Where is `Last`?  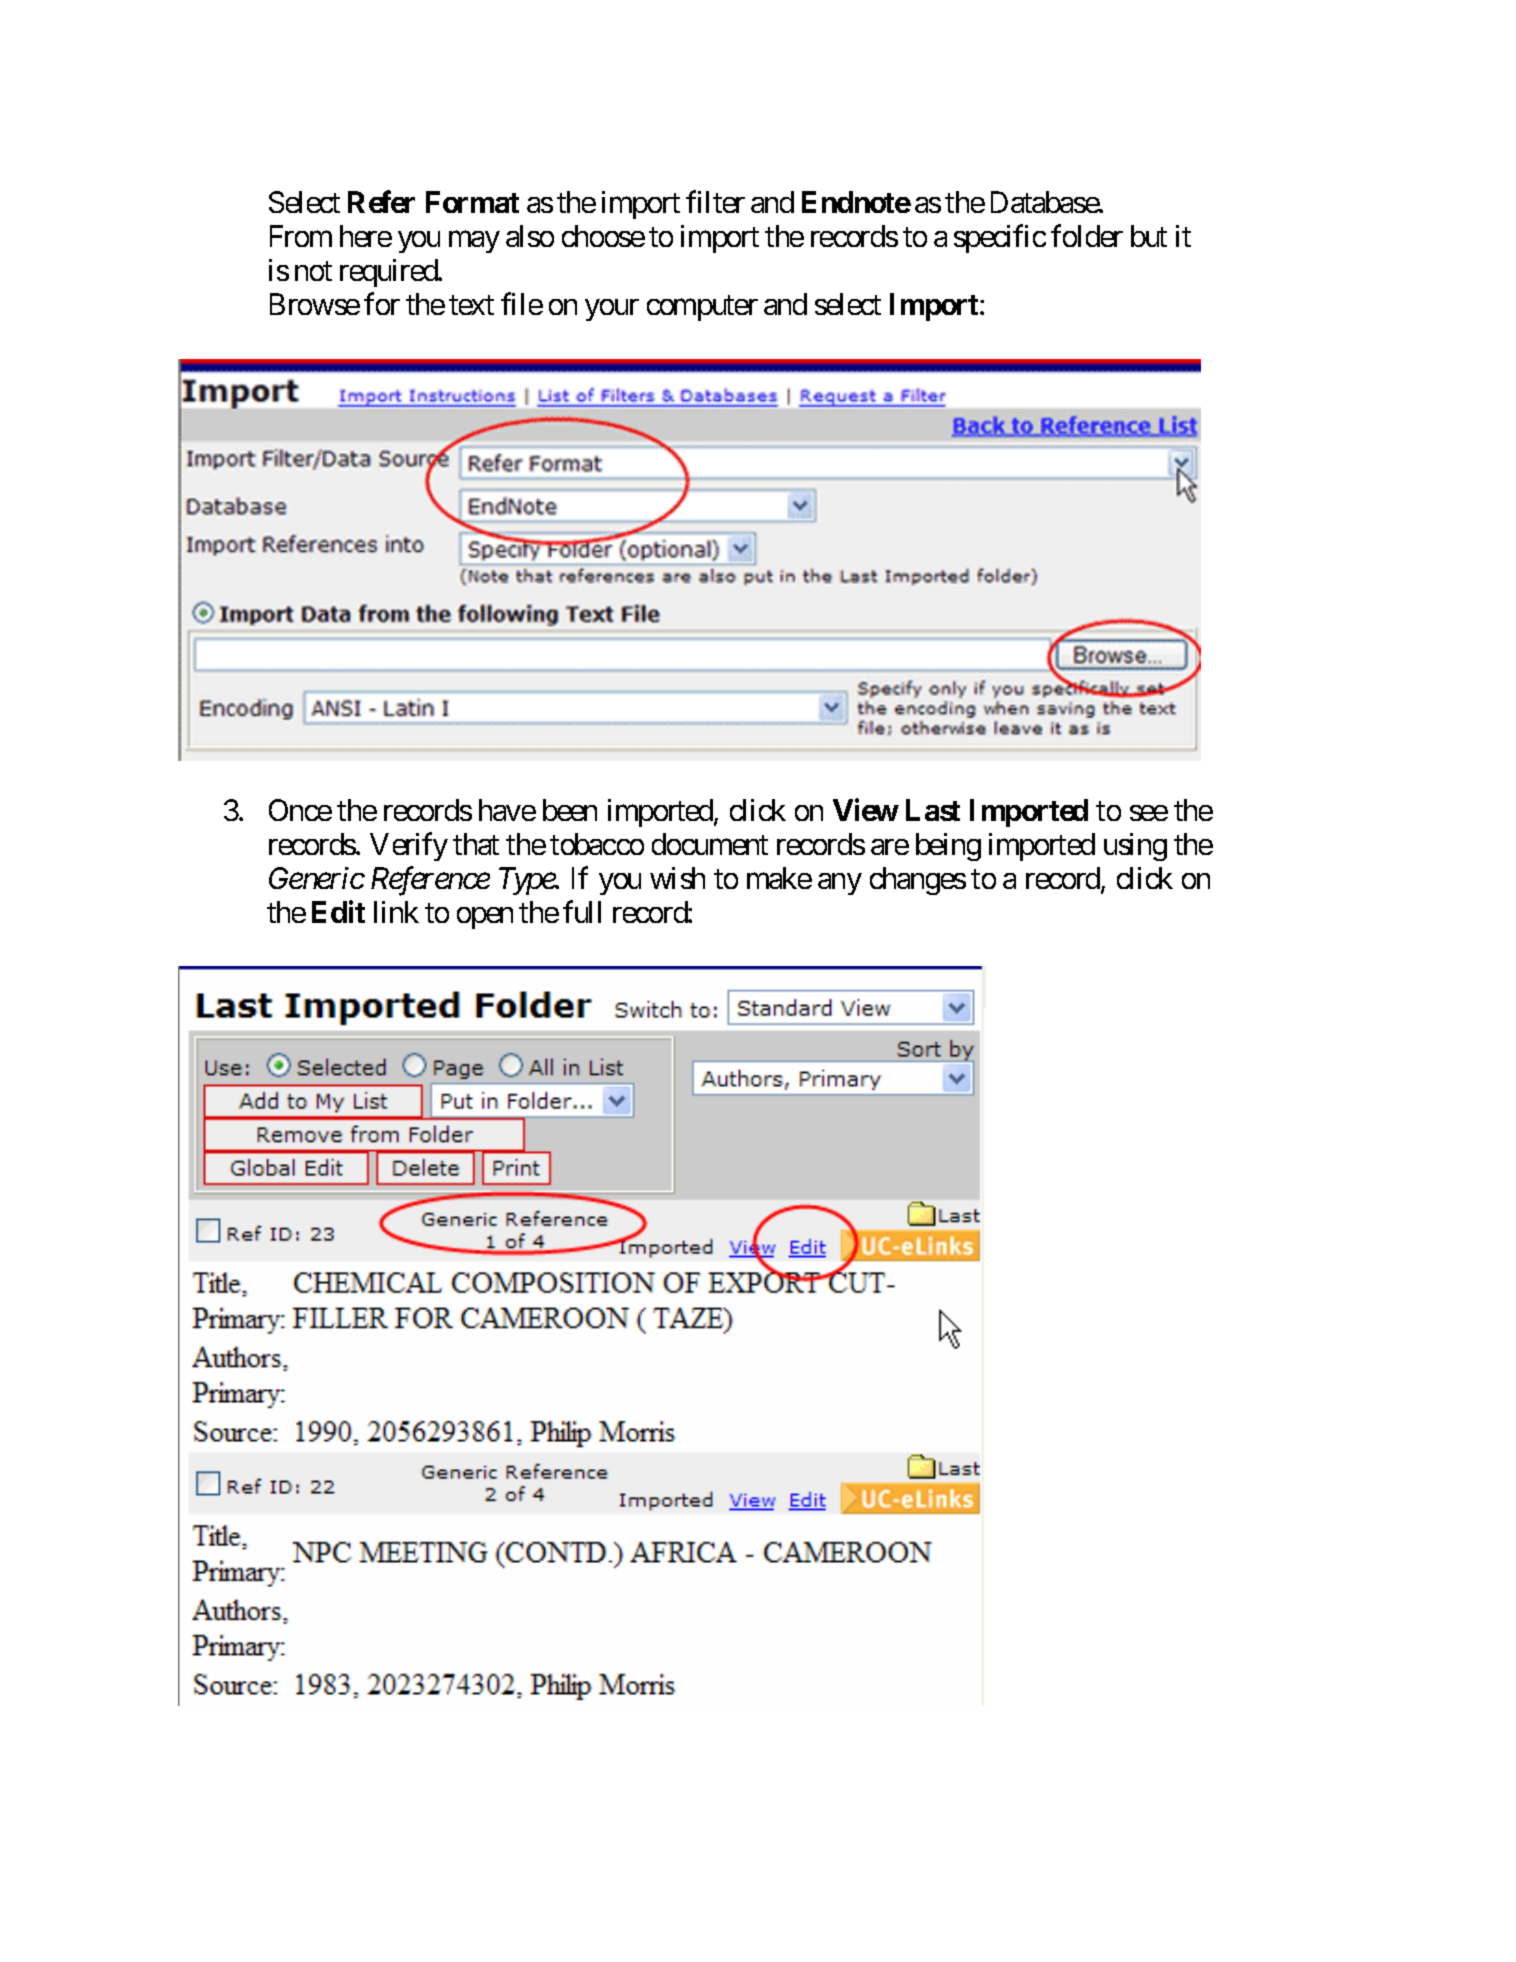
Last is located at coordinates (933, 810).
